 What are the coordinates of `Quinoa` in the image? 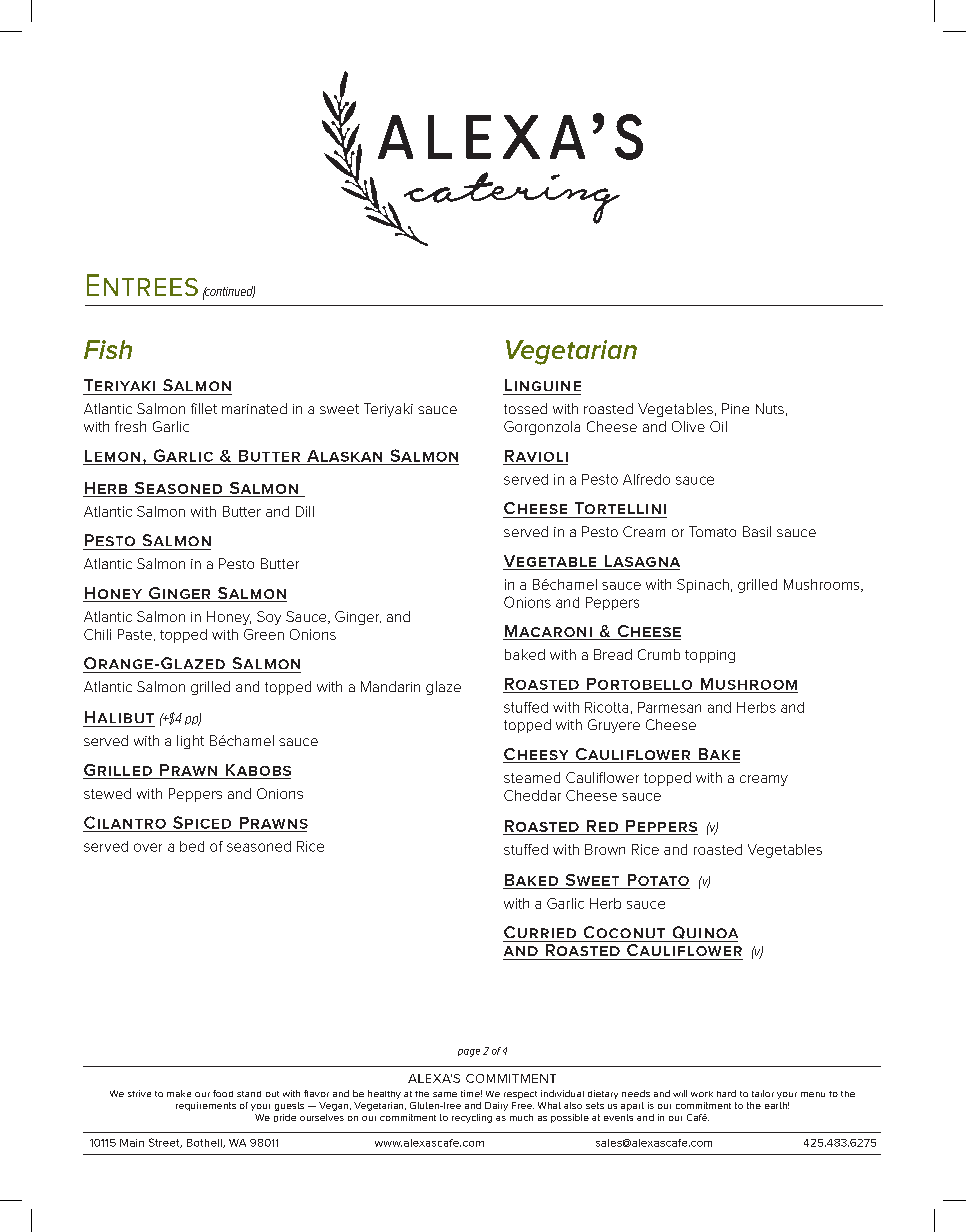 It's located at (705, 932).
